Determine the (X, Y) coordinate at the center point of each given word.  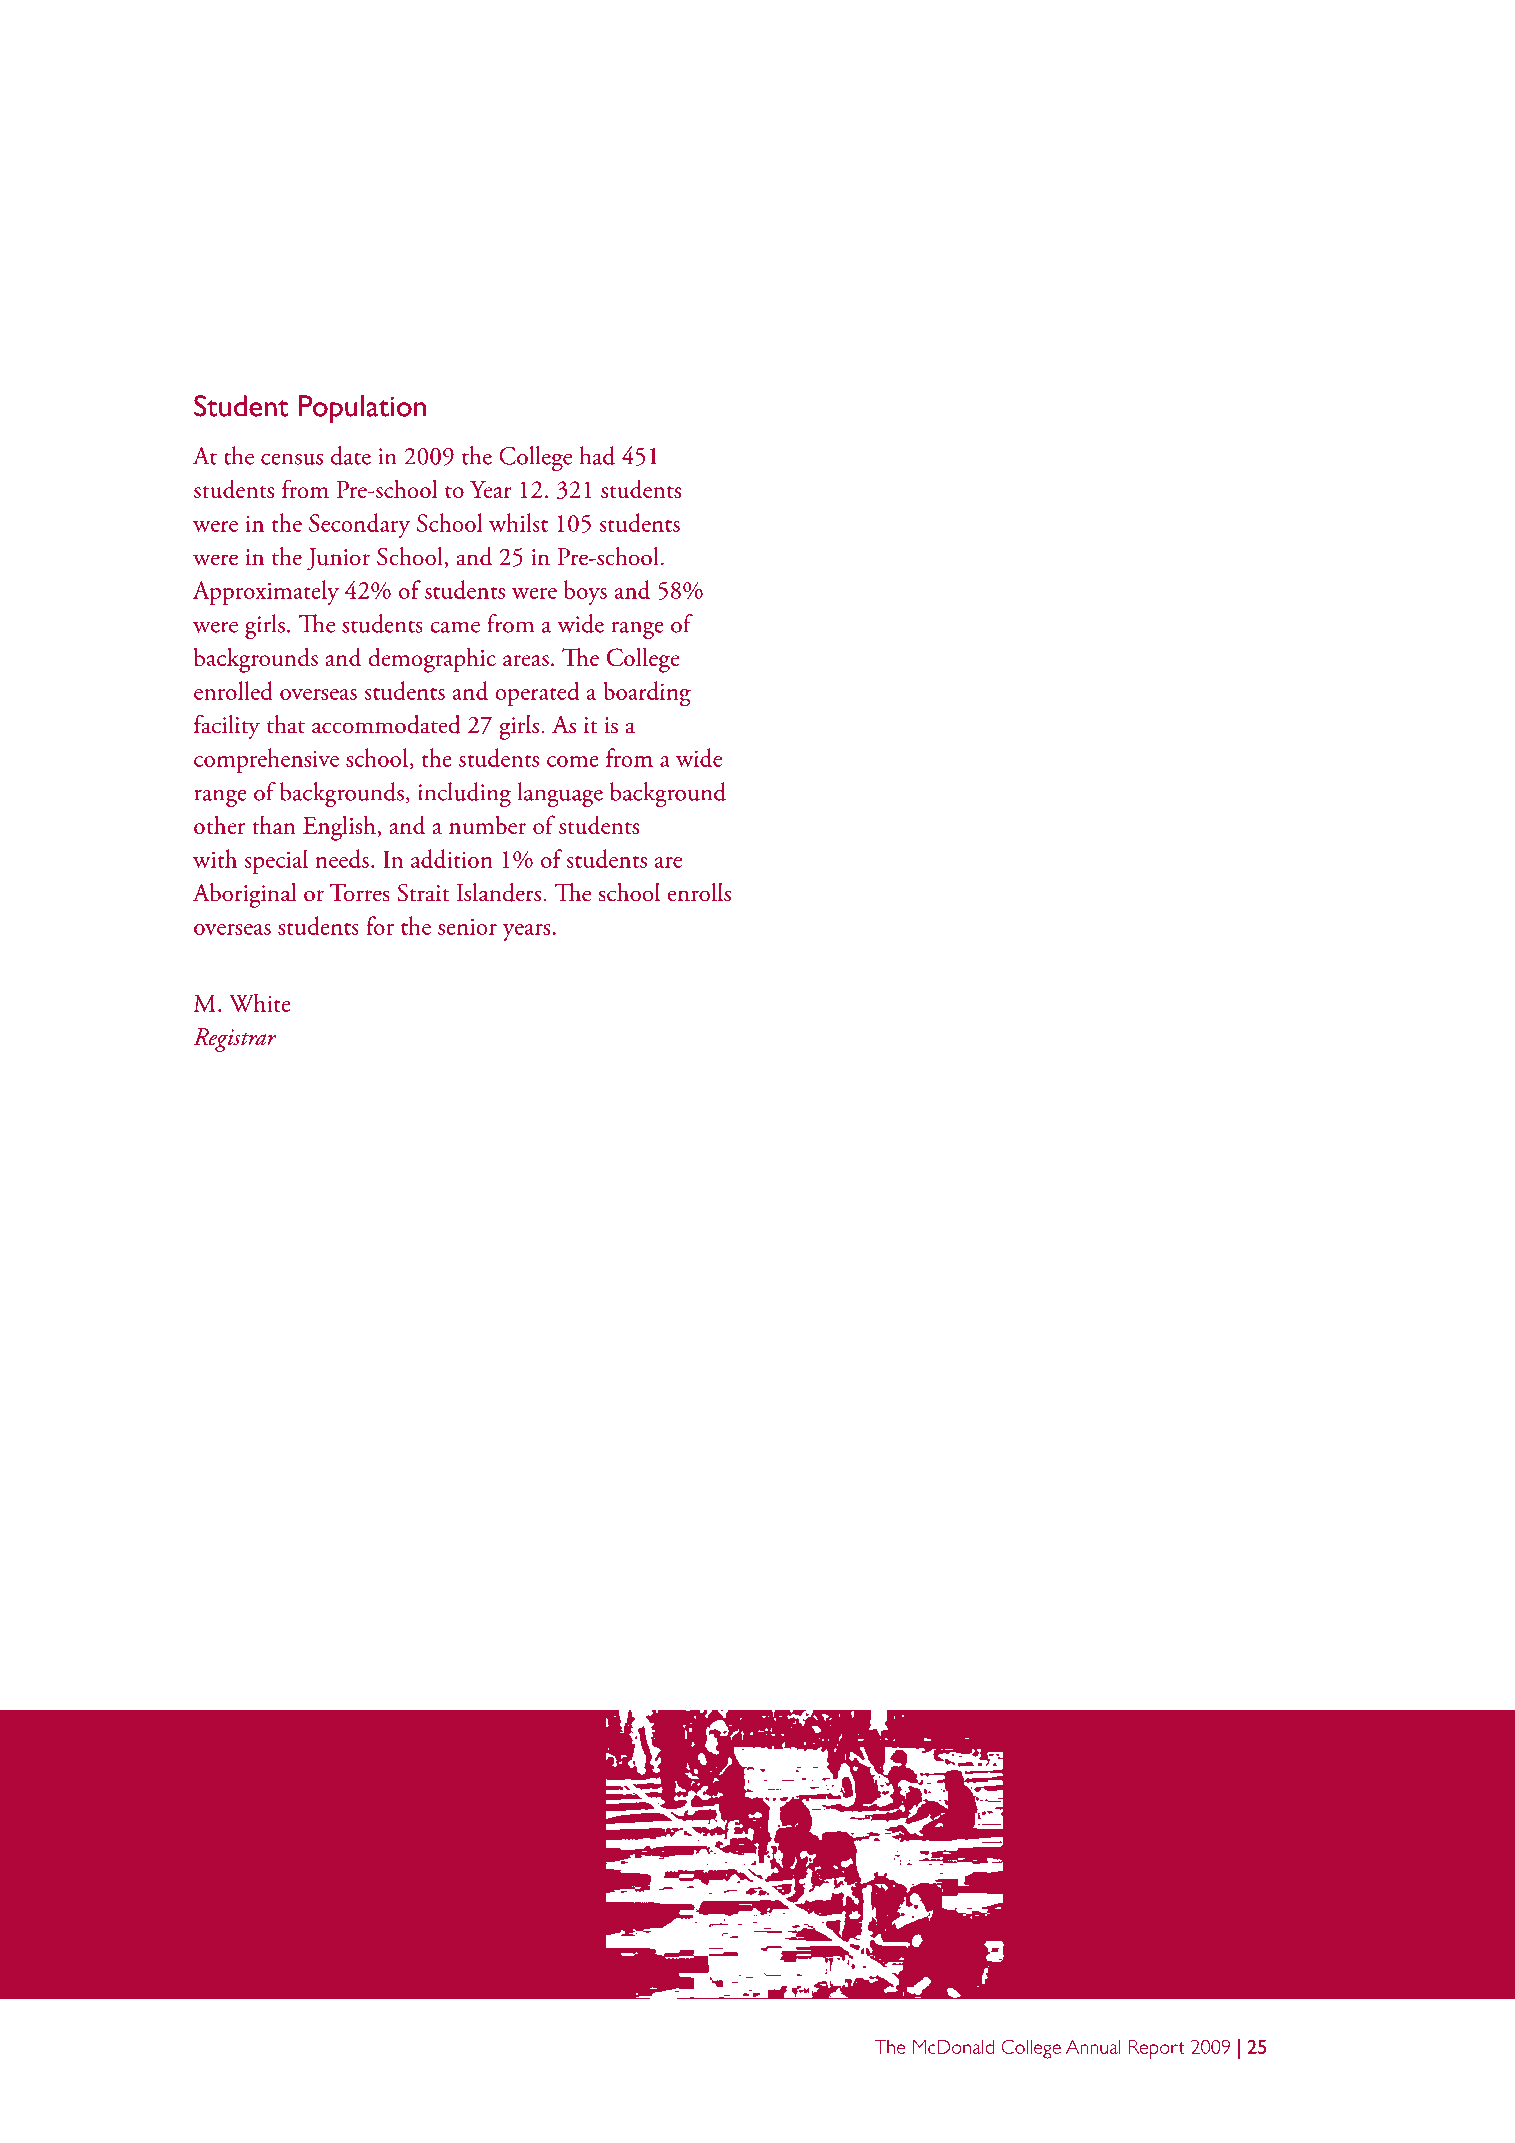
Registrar (235, 1040)
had (597, 455)
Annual (1093, 2047)
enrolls (699, 892)
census (292, 459)
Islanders (499, 892)
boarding (647, 694)
